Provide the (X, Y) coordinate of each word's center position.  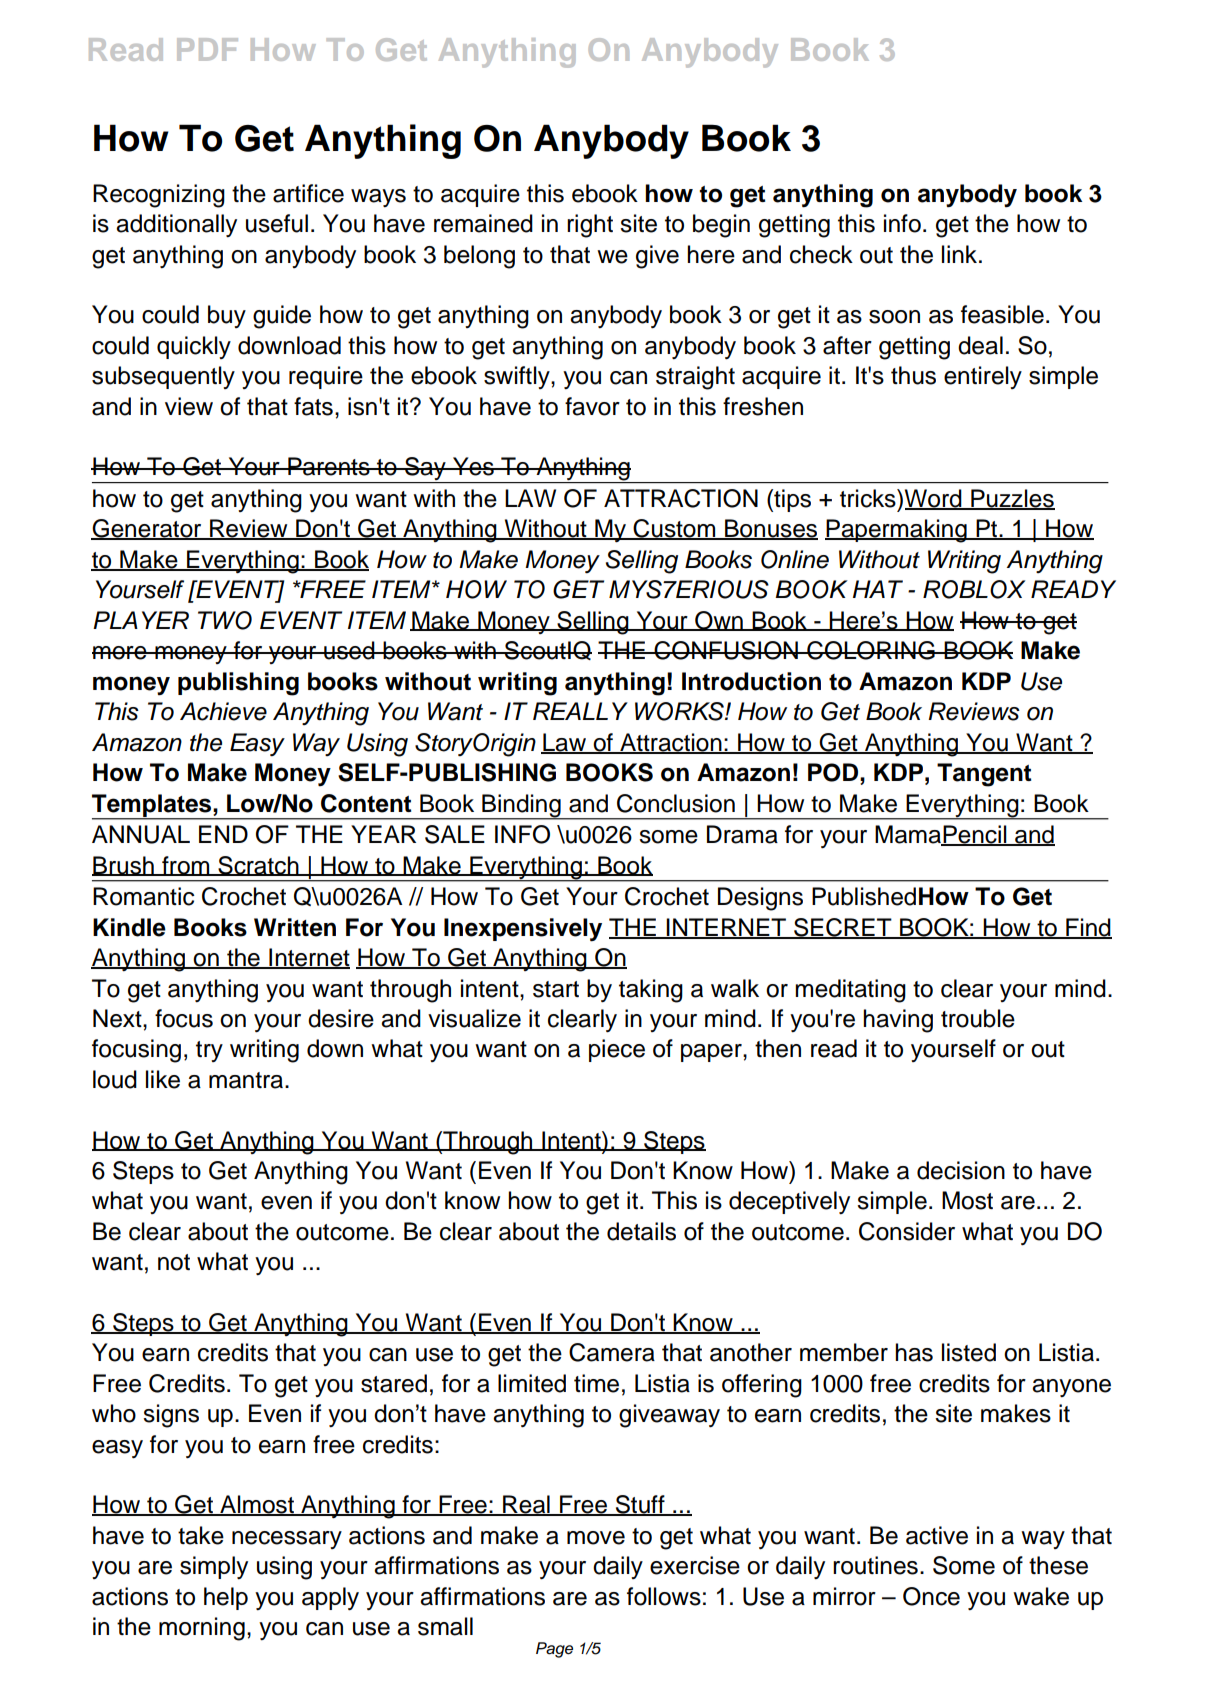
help (226, 1598)
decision (961, 1170)
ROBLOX (974, 589)
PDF (207, 49)
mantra (247, 1080)
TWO (225, 620)
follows (664, 1596)
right (590, 226)
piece (617, 1050)
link (961, 254)
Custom (675, 529)
